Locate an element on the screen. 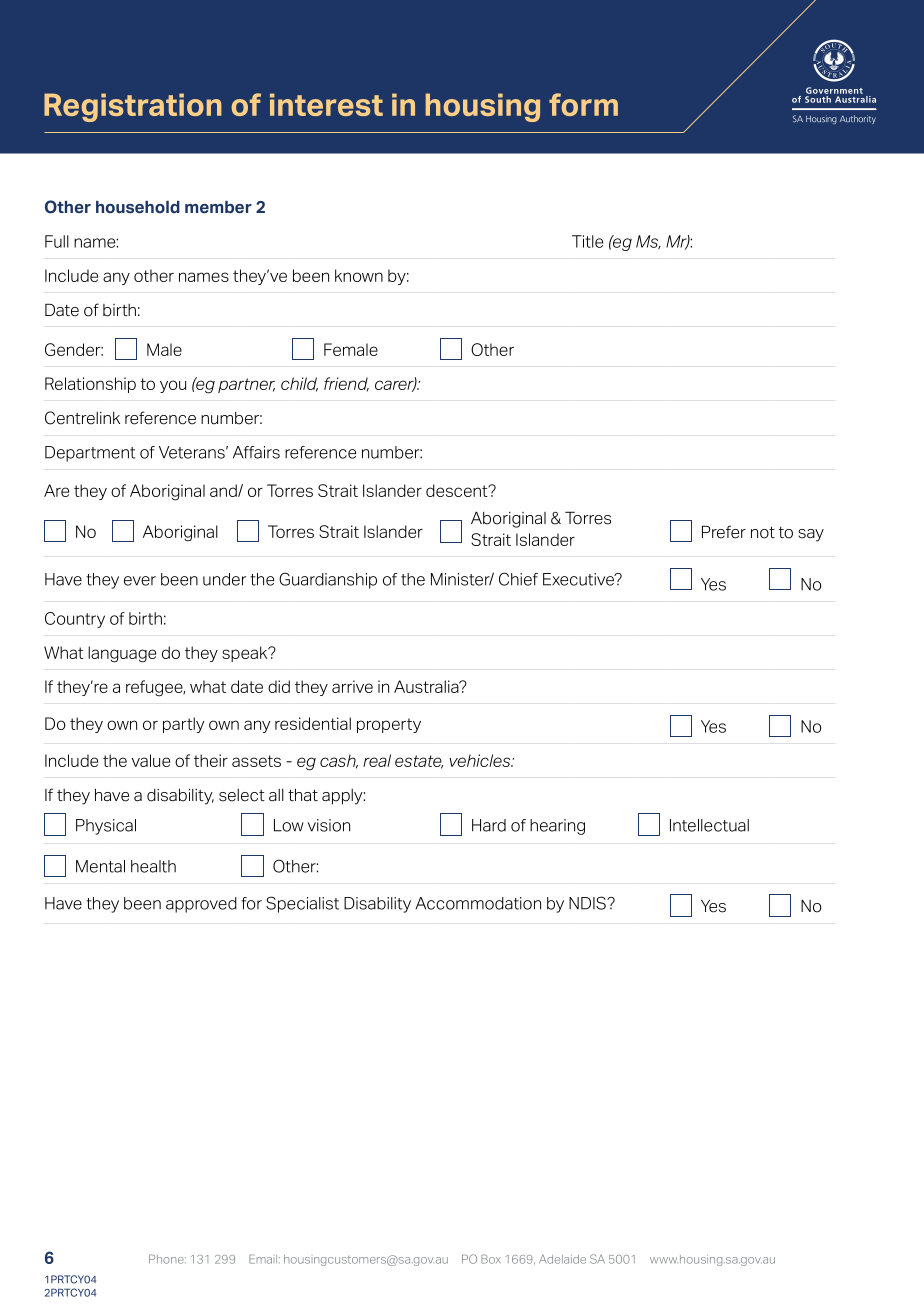 The width and height of the screenshot is (924, 1308). Title is located at coordinates (587, 241).
